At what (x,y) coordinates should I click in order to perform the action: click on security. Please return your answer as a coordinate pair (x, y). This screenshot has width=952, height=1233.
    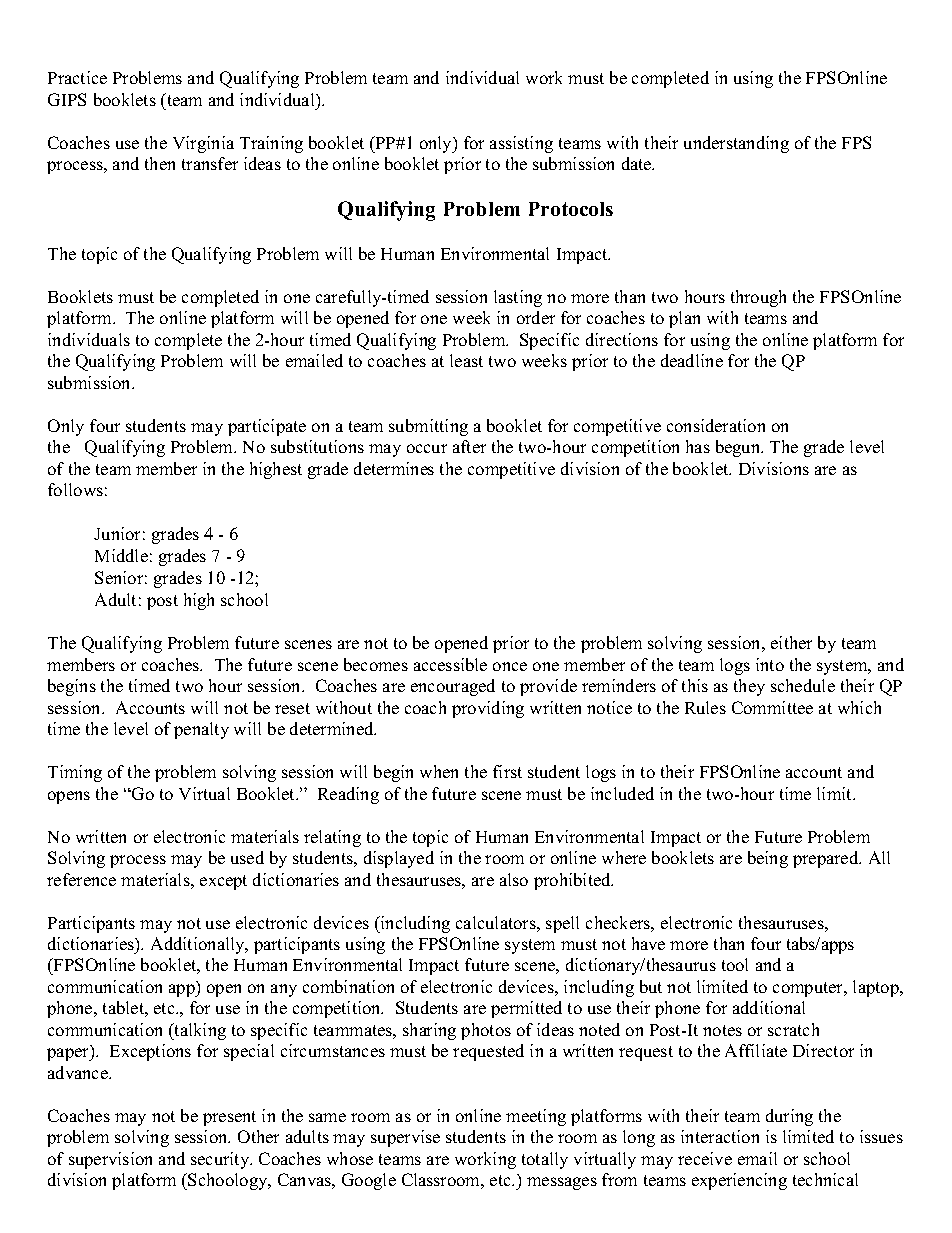
    Looking at the image, I should click on (221, 1160).
